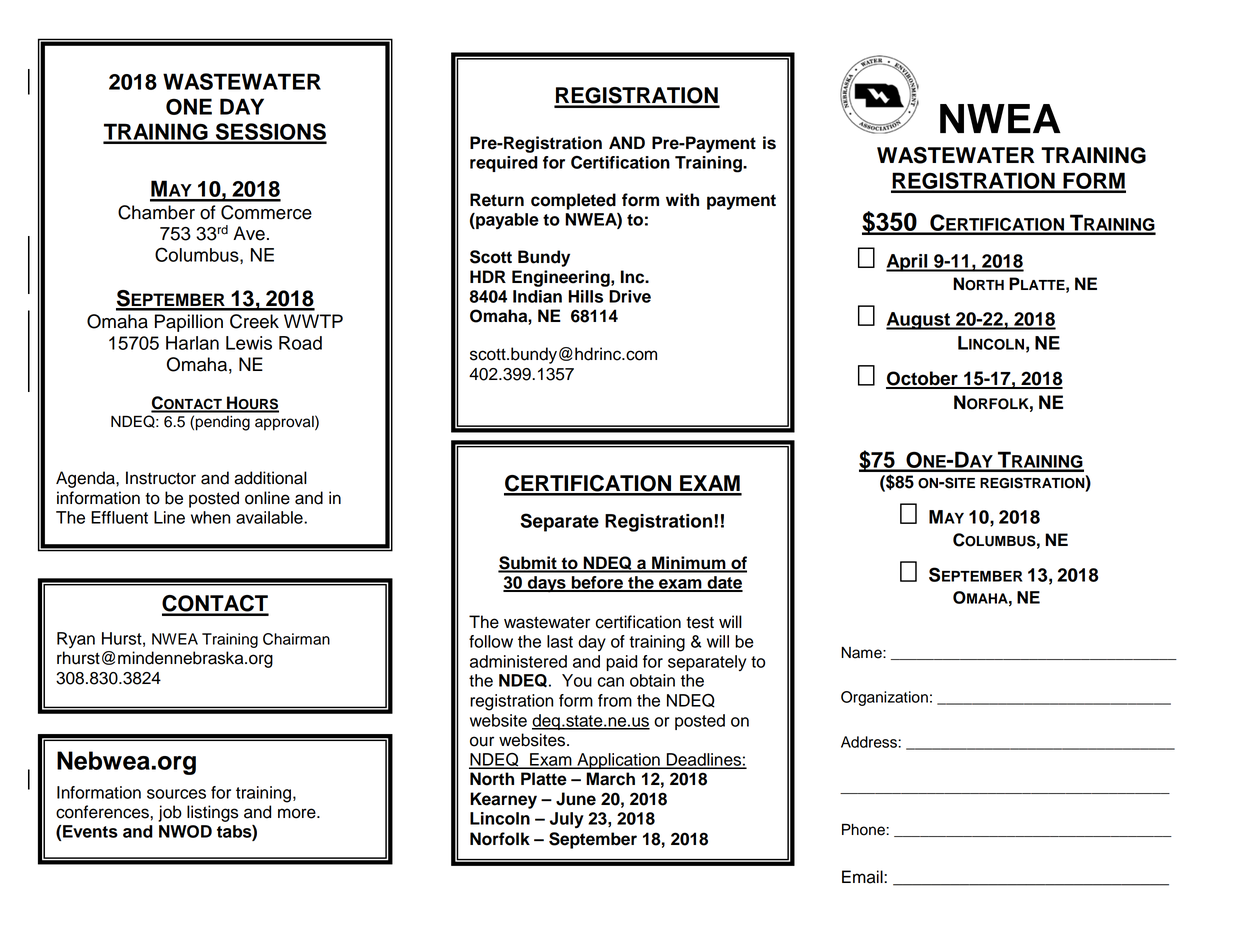  What do you see at coordinates (497, 200) in the page?
I see `Return` at bounding box center [497, 200].
